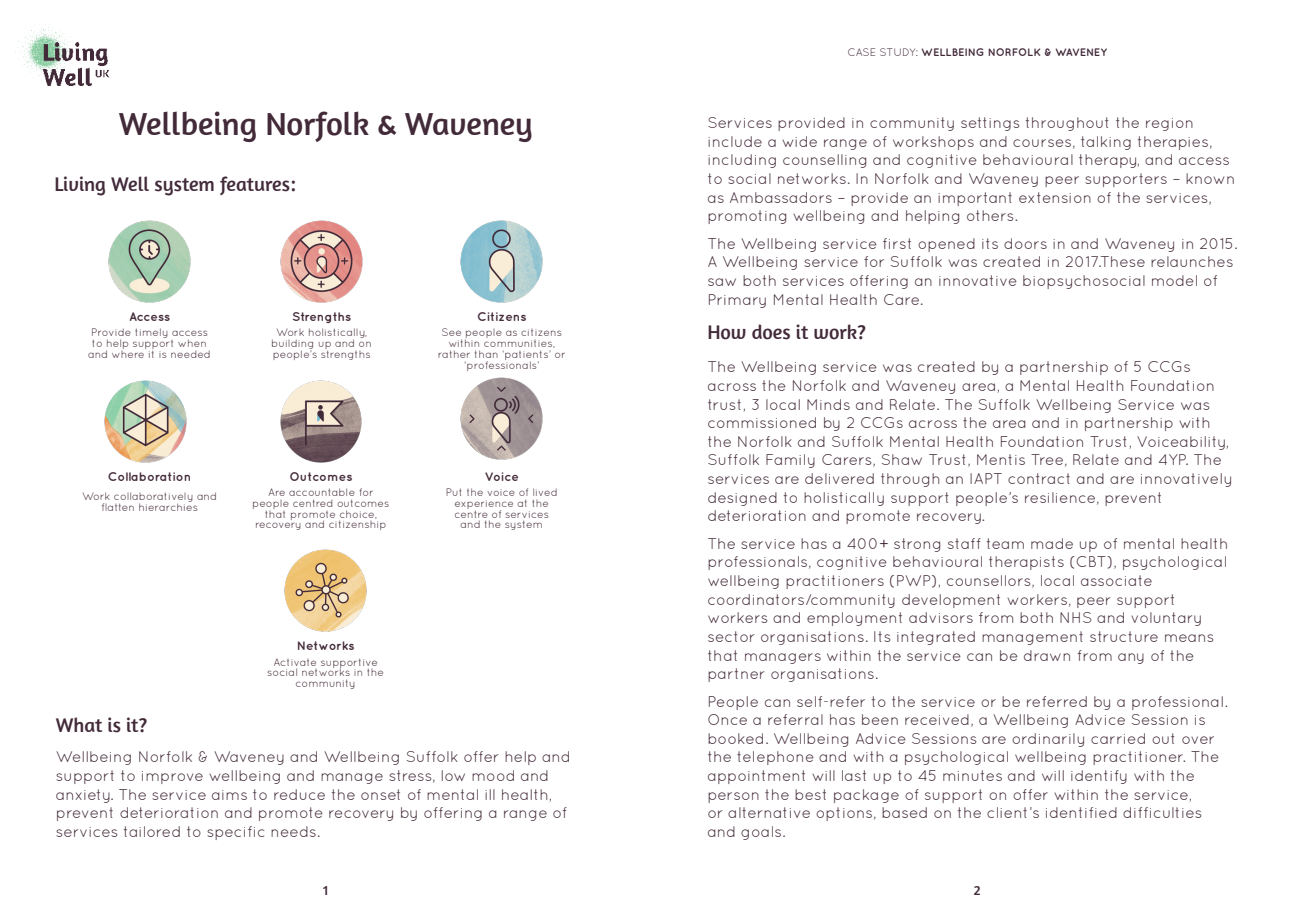  Describe the element at coordinates (735, 141) in the screenshot. I see `include` at that location.
